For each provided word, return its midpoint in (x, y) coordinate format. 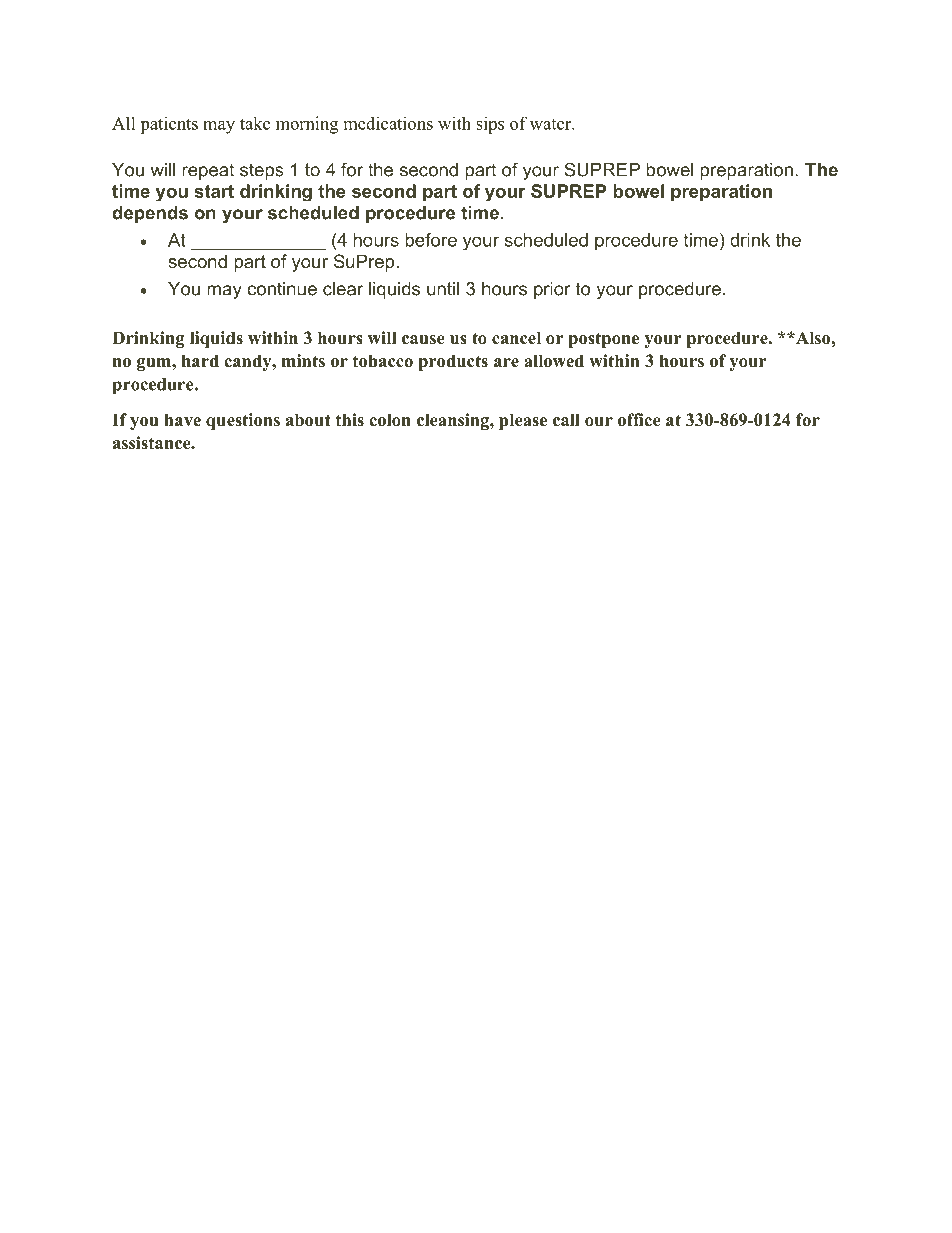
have (182, 420)
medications (388, 123)
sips (490, 125)
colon (390, 420)
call (566, 420)
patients (169, 125)
